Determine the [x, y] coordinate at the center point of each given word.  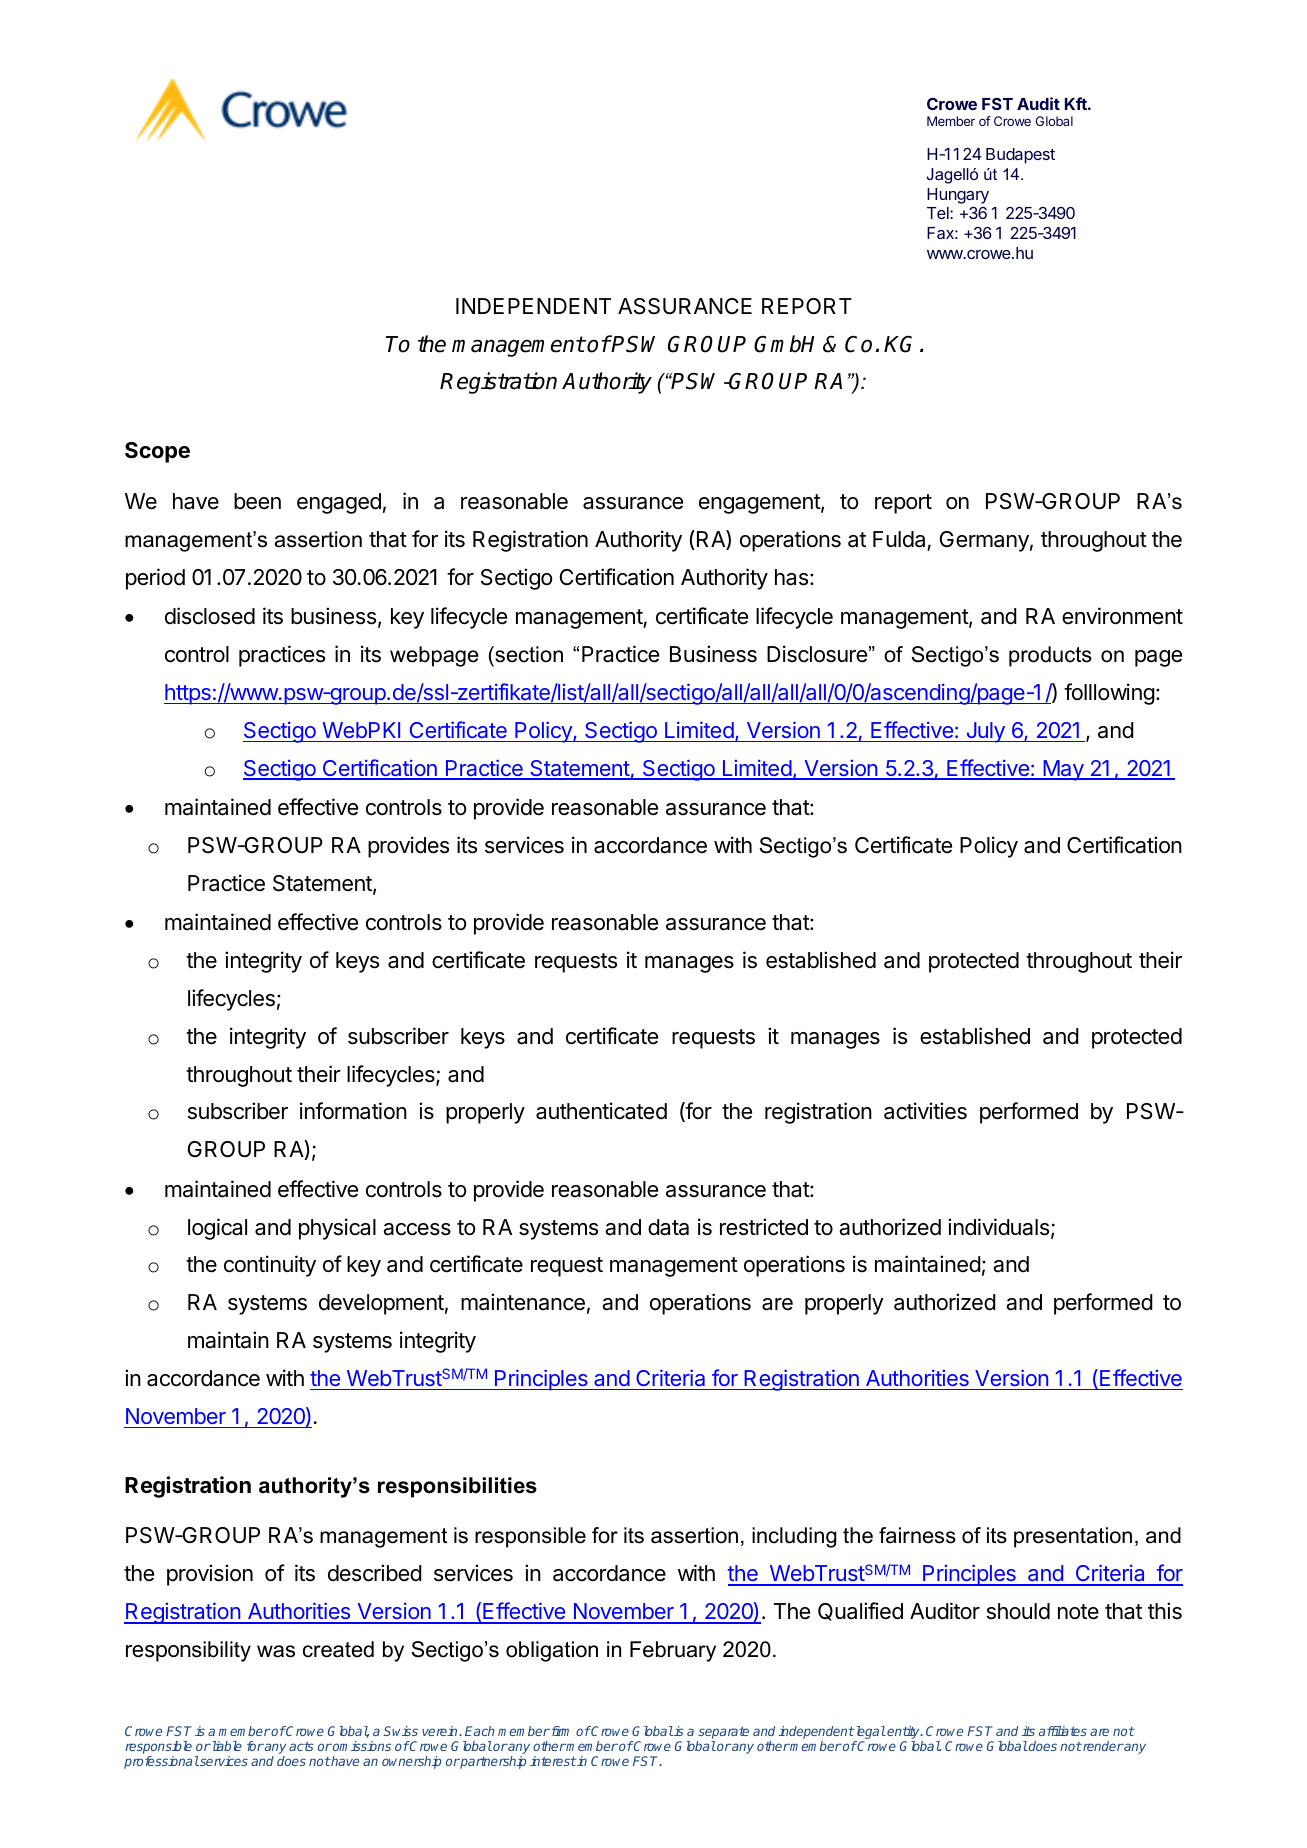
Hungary [958, 196]
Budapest [1020, 156]
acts [301, 1746]
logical [217, 1229]
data [668, 1227]
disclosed [210, 616]
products [1050, 656]
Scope [157, 452]
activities [925, 1111]
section [528, 654]
